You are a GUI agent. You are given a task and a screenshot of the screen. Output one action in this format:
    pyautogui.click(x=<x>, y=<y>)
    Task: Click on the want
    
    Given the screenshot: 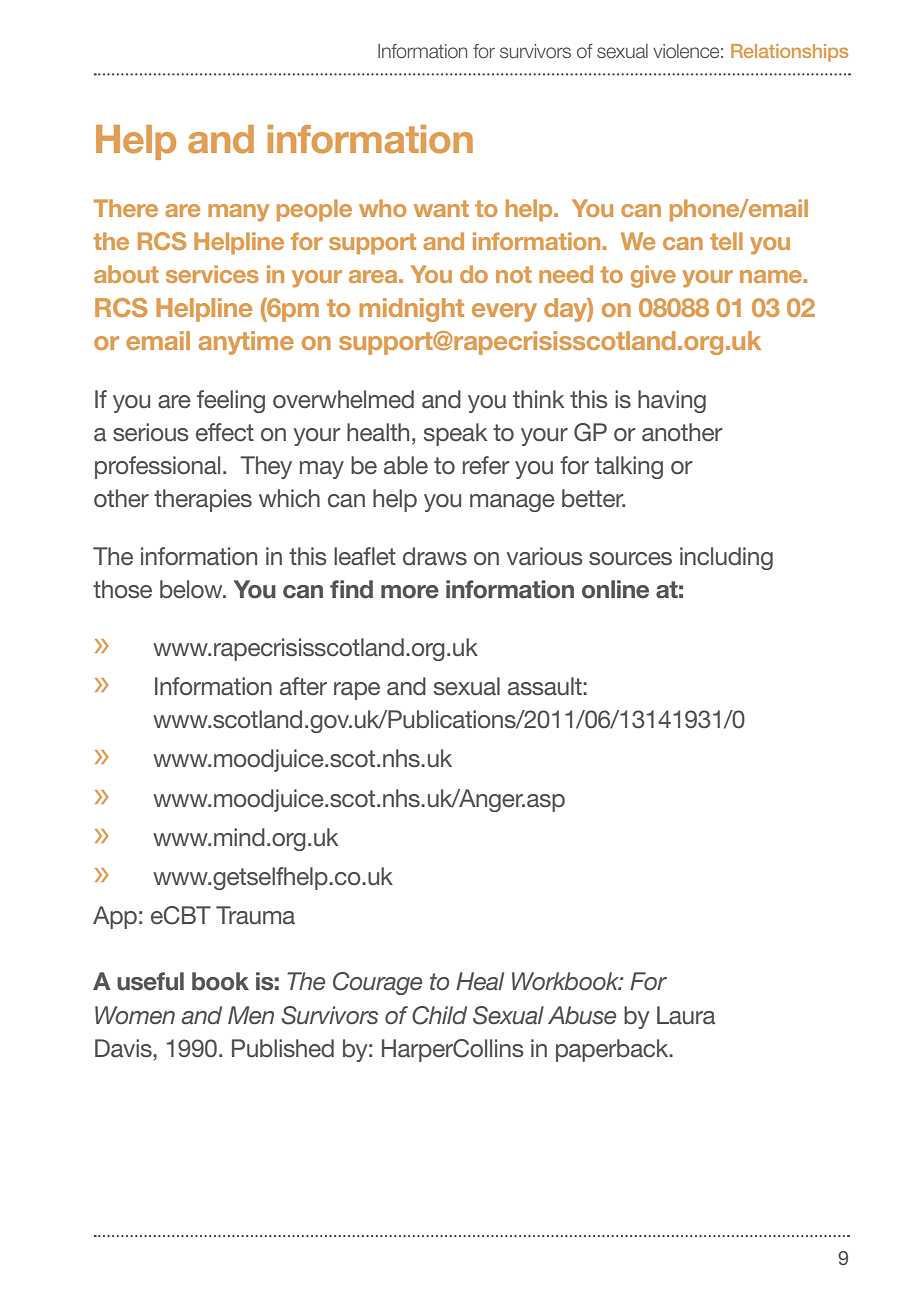 What is the action you would take?
    pyautogui.click(x=441, y=208)
